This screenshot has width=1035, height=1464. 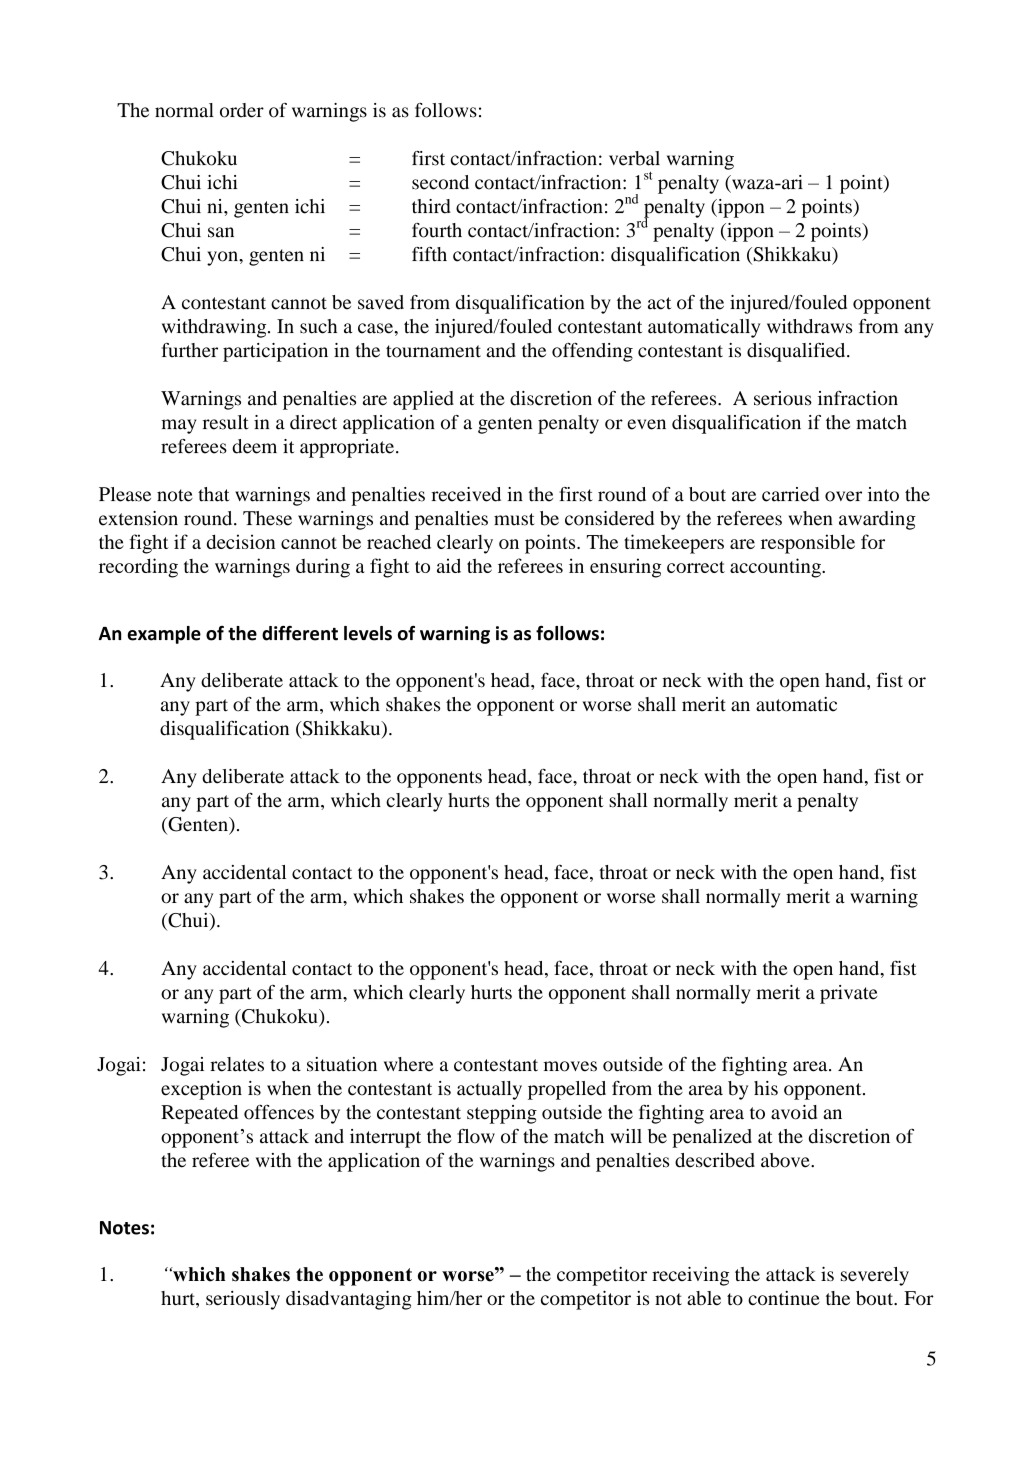 What do you see at coordinates (368, 633) in the screenshot?
I see `levels` at bounding box center [368, 633].
